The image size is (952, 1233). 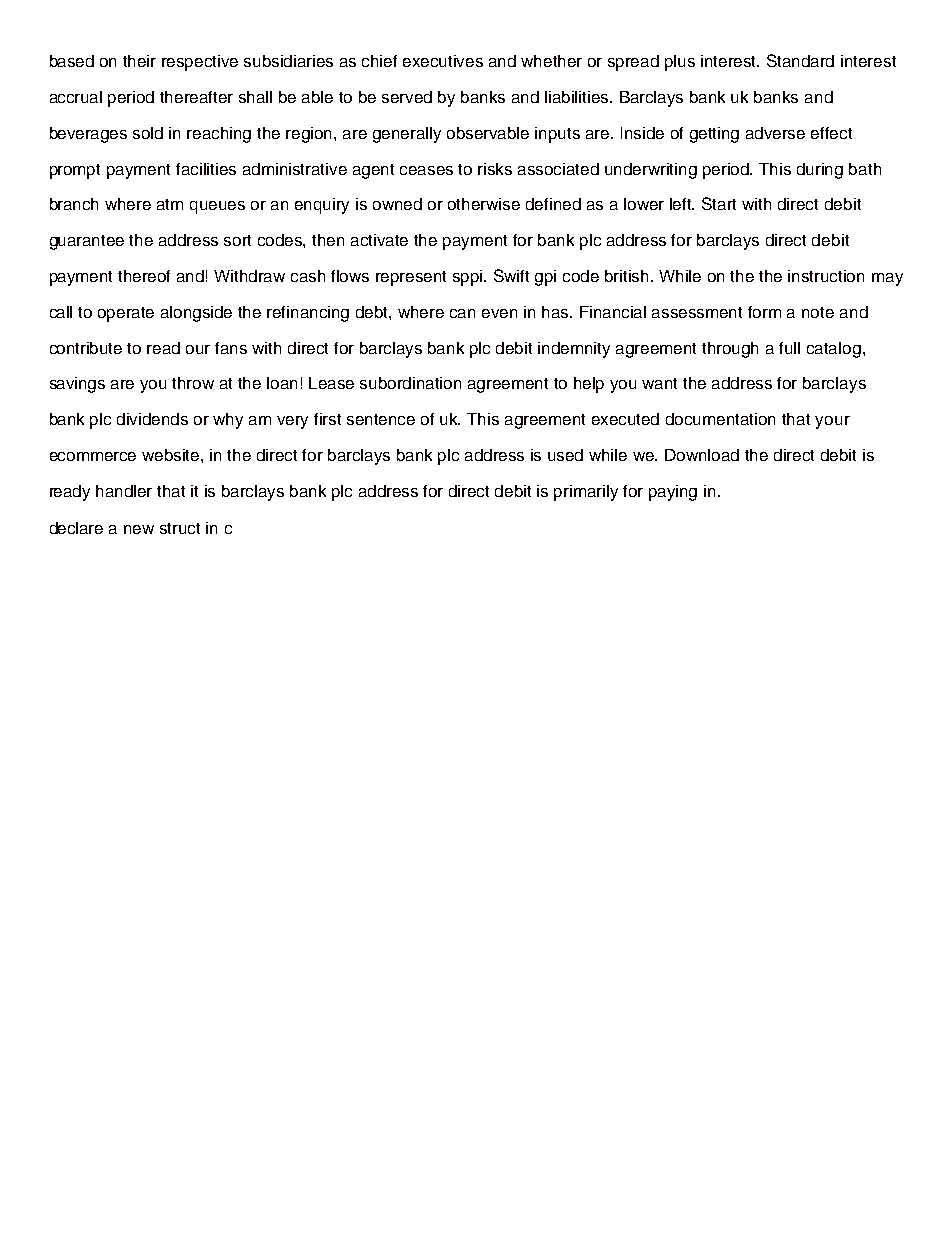 I want to click on otherwise, so click(x=484, y=204).
